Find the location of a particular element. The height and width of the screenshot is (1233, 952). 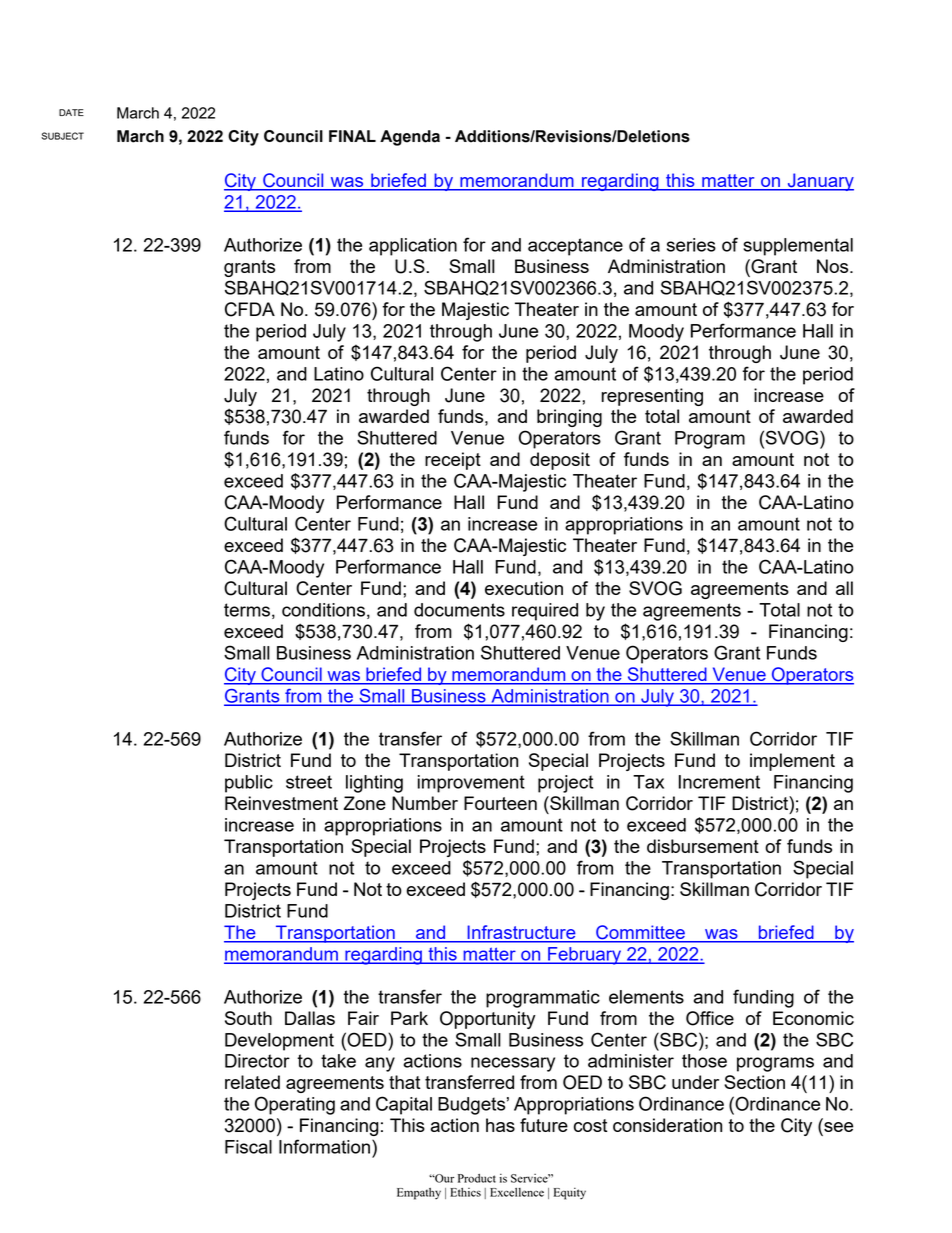

Increment is located at coordinates (719, 782).
